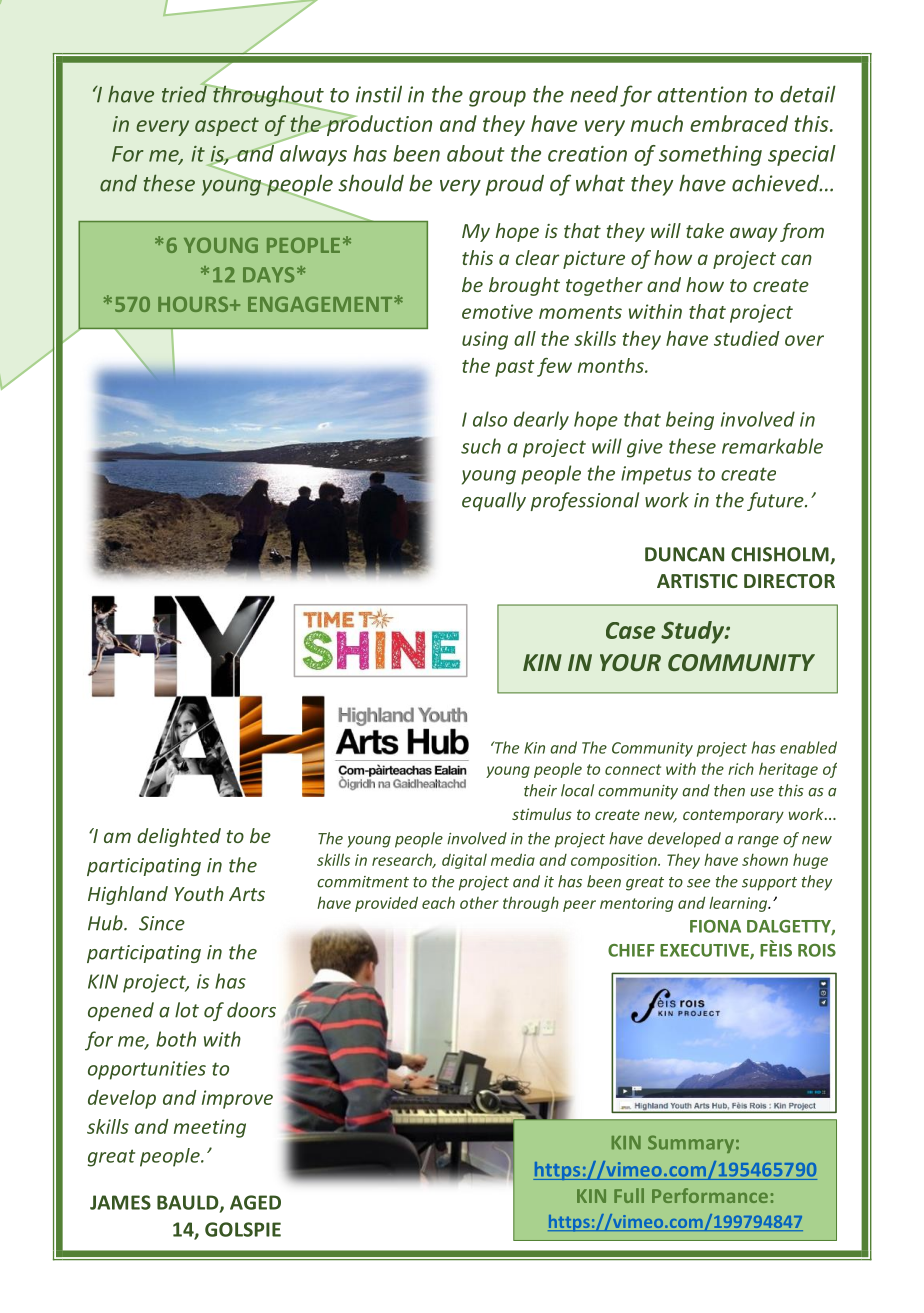 This image has width=924, height=1313. I want to click on about, so click(476, 153).
